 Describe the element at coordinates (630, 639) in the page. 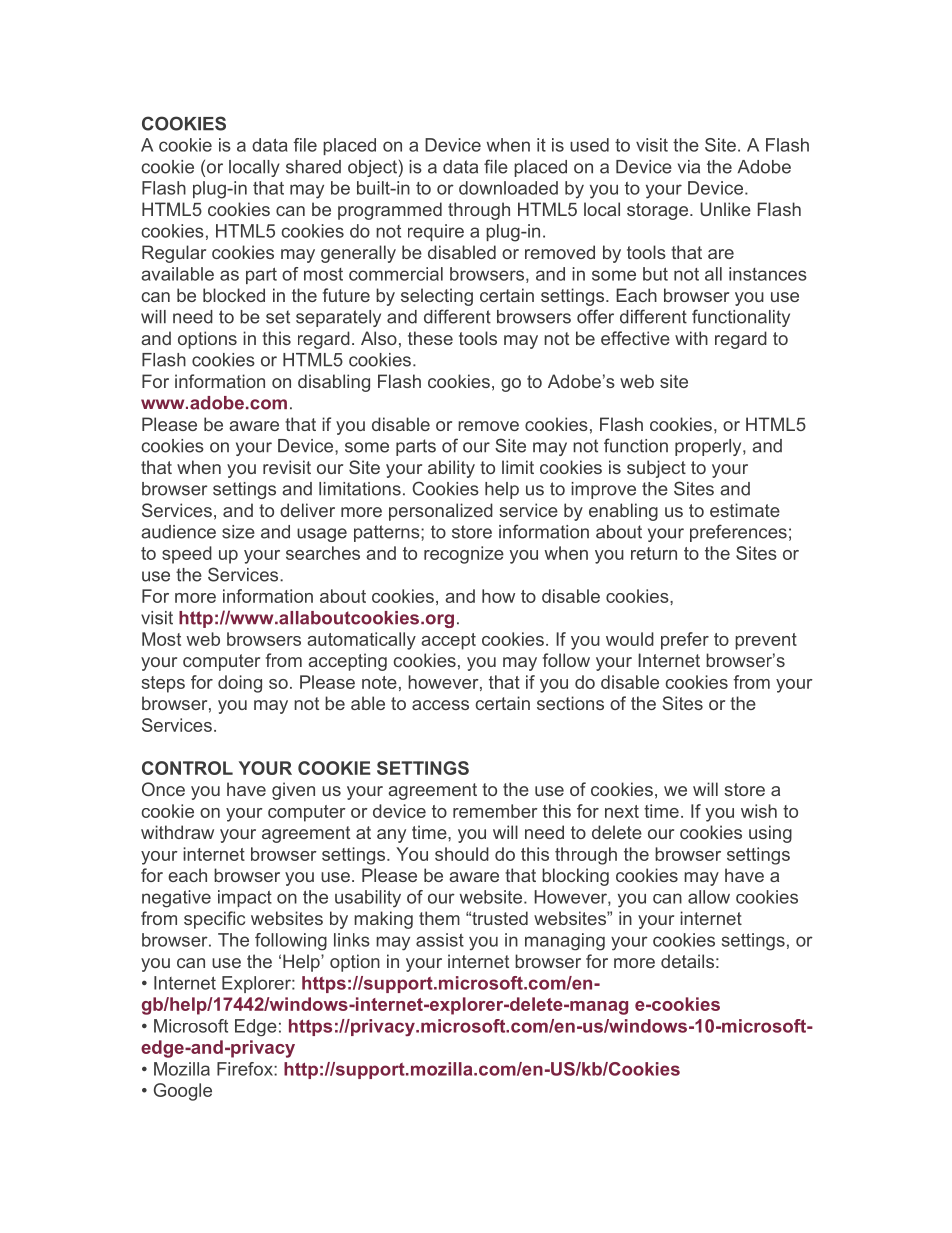

I see `would` at that location.
